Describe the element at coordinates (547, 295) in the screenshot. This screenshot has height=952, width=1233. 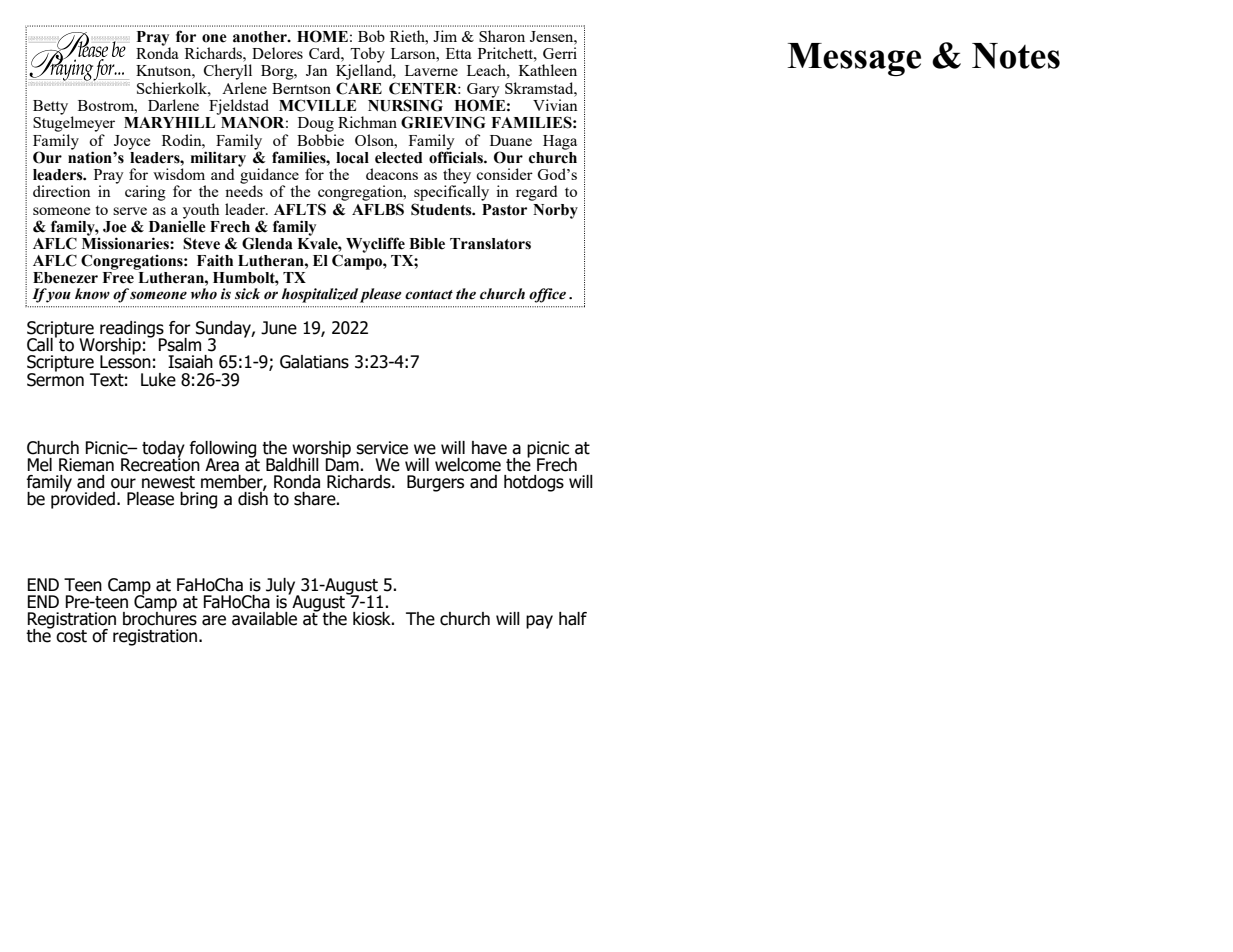
I see `office` at that location.
